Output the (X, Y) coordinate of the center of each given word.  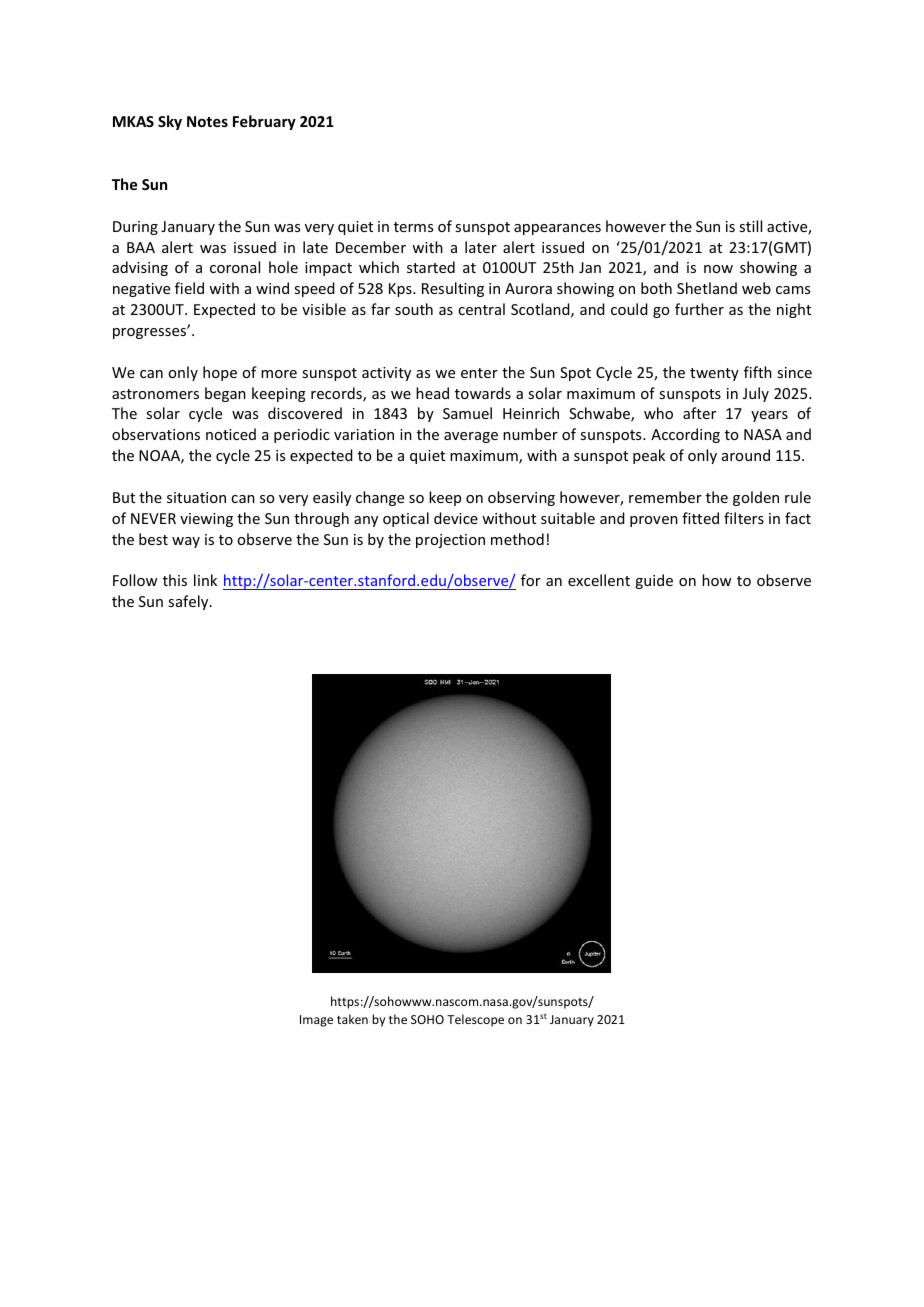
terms (413, 227)
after (699, 413)
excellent (599, 580)
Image (316, 1021)
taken (352, 1019)
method (517, 539)
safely (189, 602)
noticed (231, 434)
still (750, 226)
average (471, 437)
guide (654, 581)
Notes (207, 121)
